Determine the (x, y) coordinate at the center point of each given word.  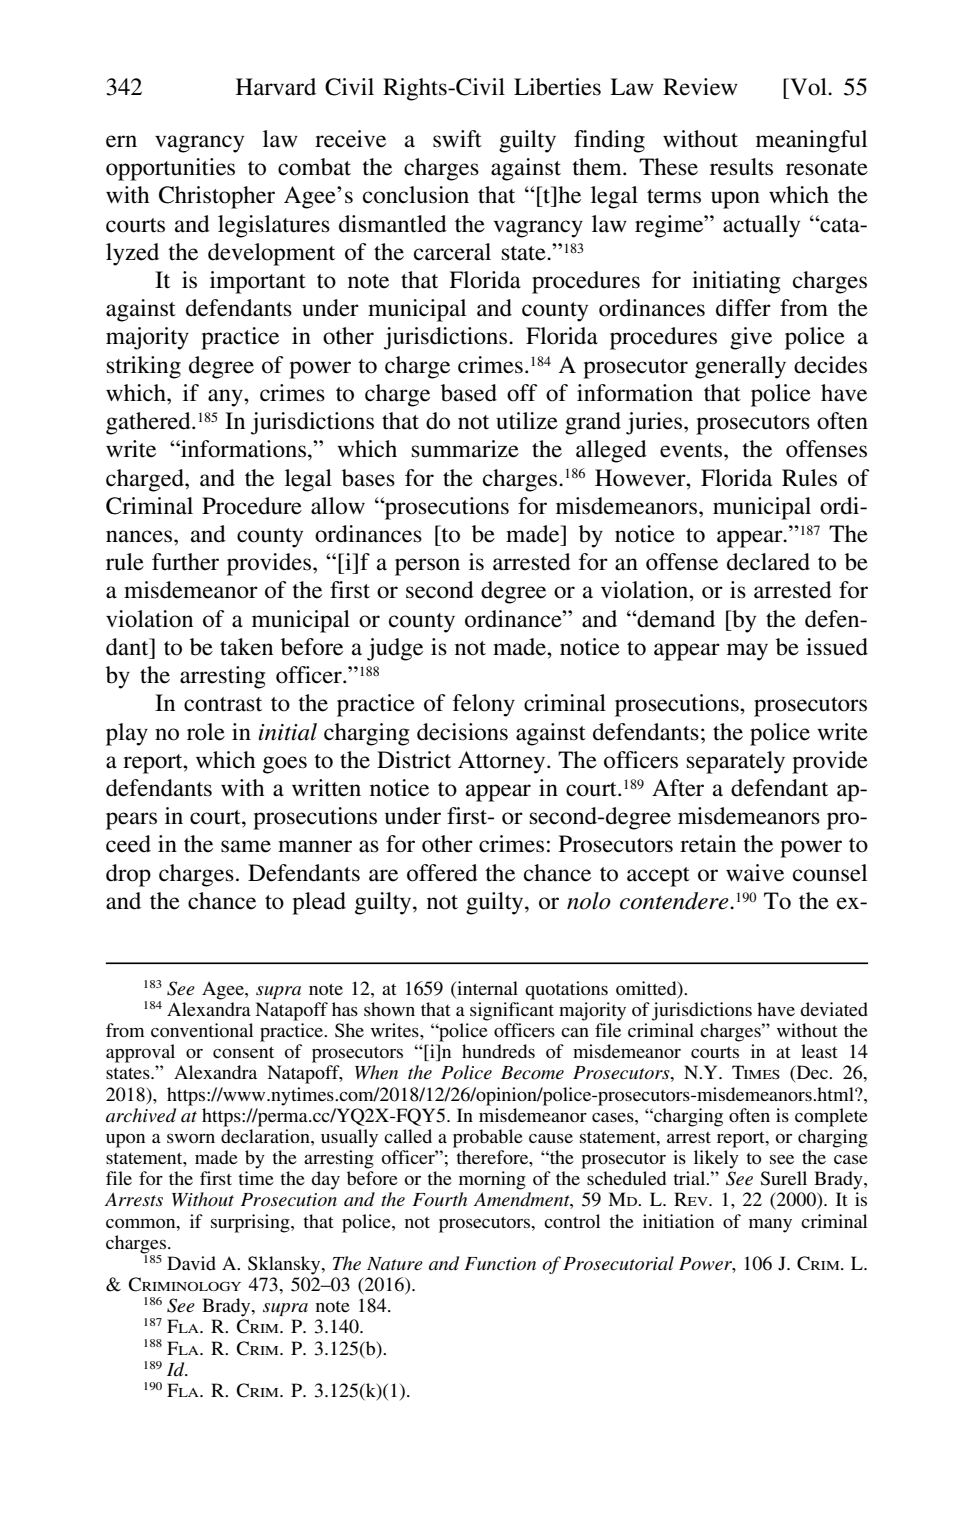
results (741, 167)
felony (484, 705)
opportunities (170, 169)
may (747, 652)
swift (457, 139)
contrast (223, 704)
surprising (251, 1223)
